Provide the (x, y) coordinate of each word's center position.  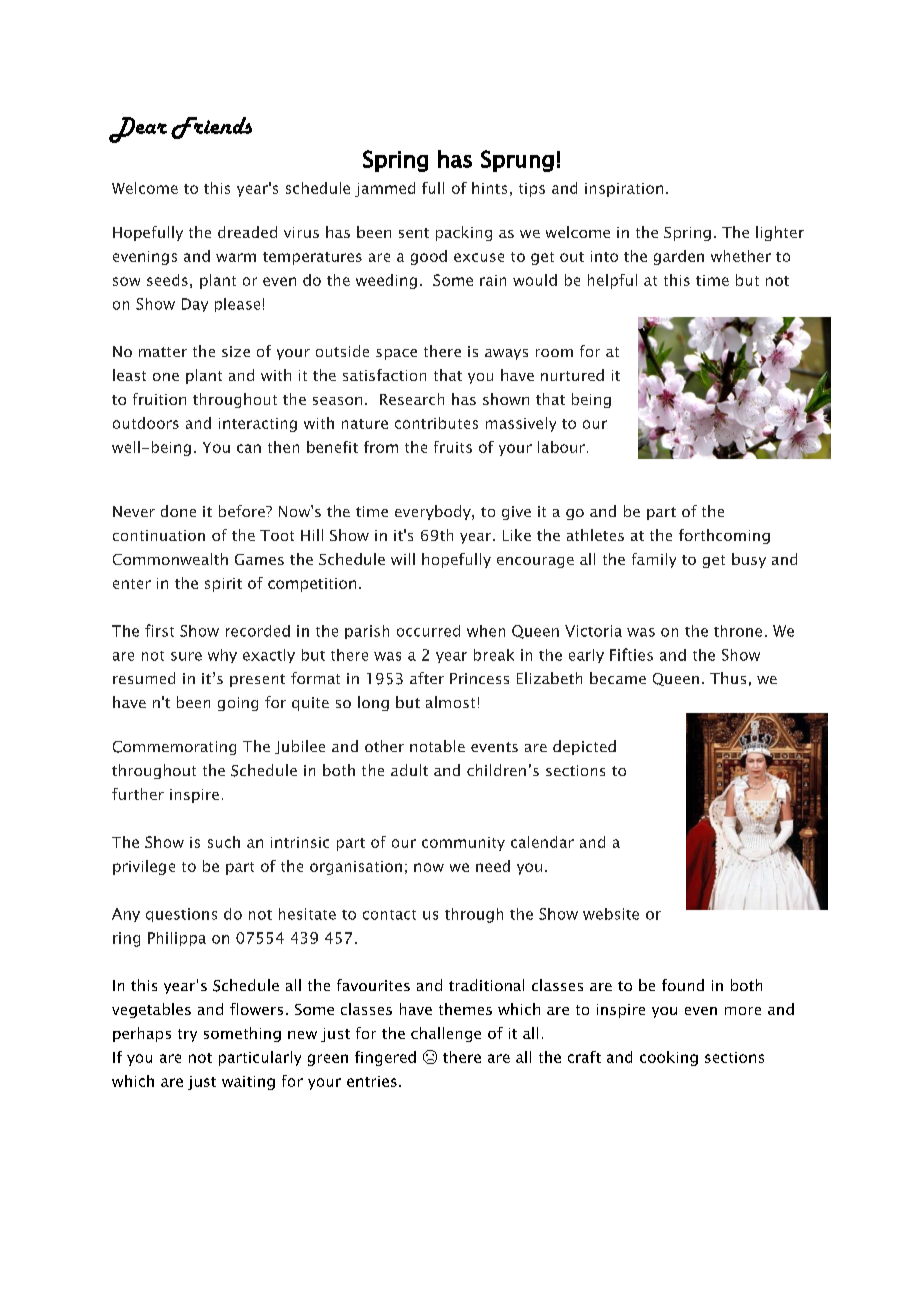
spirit (223, 585)
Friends (211, 128)
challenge (446, 1034)
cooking (669, 1058)
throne (738, 631)
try (187, 1035)
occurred (428, 631)
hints (489, 188)
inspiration (624, 190)
